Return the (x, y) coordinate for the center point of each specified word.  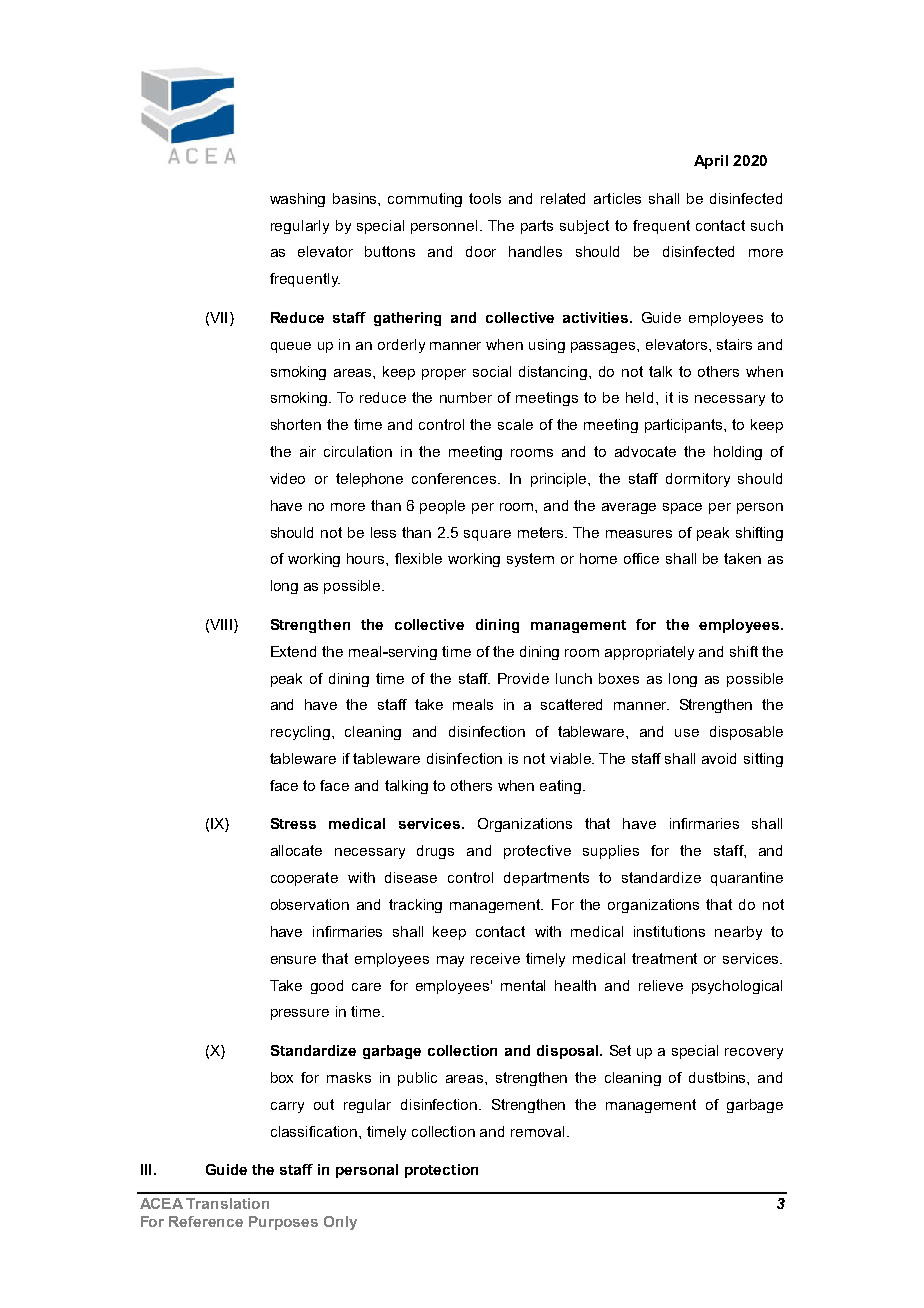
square (487, 535)
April (711, 162)
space (682, 508)
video (287, 478)
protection (441, 1171)
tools (485, 198)
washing (297, 200)
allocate (296, 850)
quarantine (747, 879)
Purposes (283, 1223)
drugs (435, 852)
